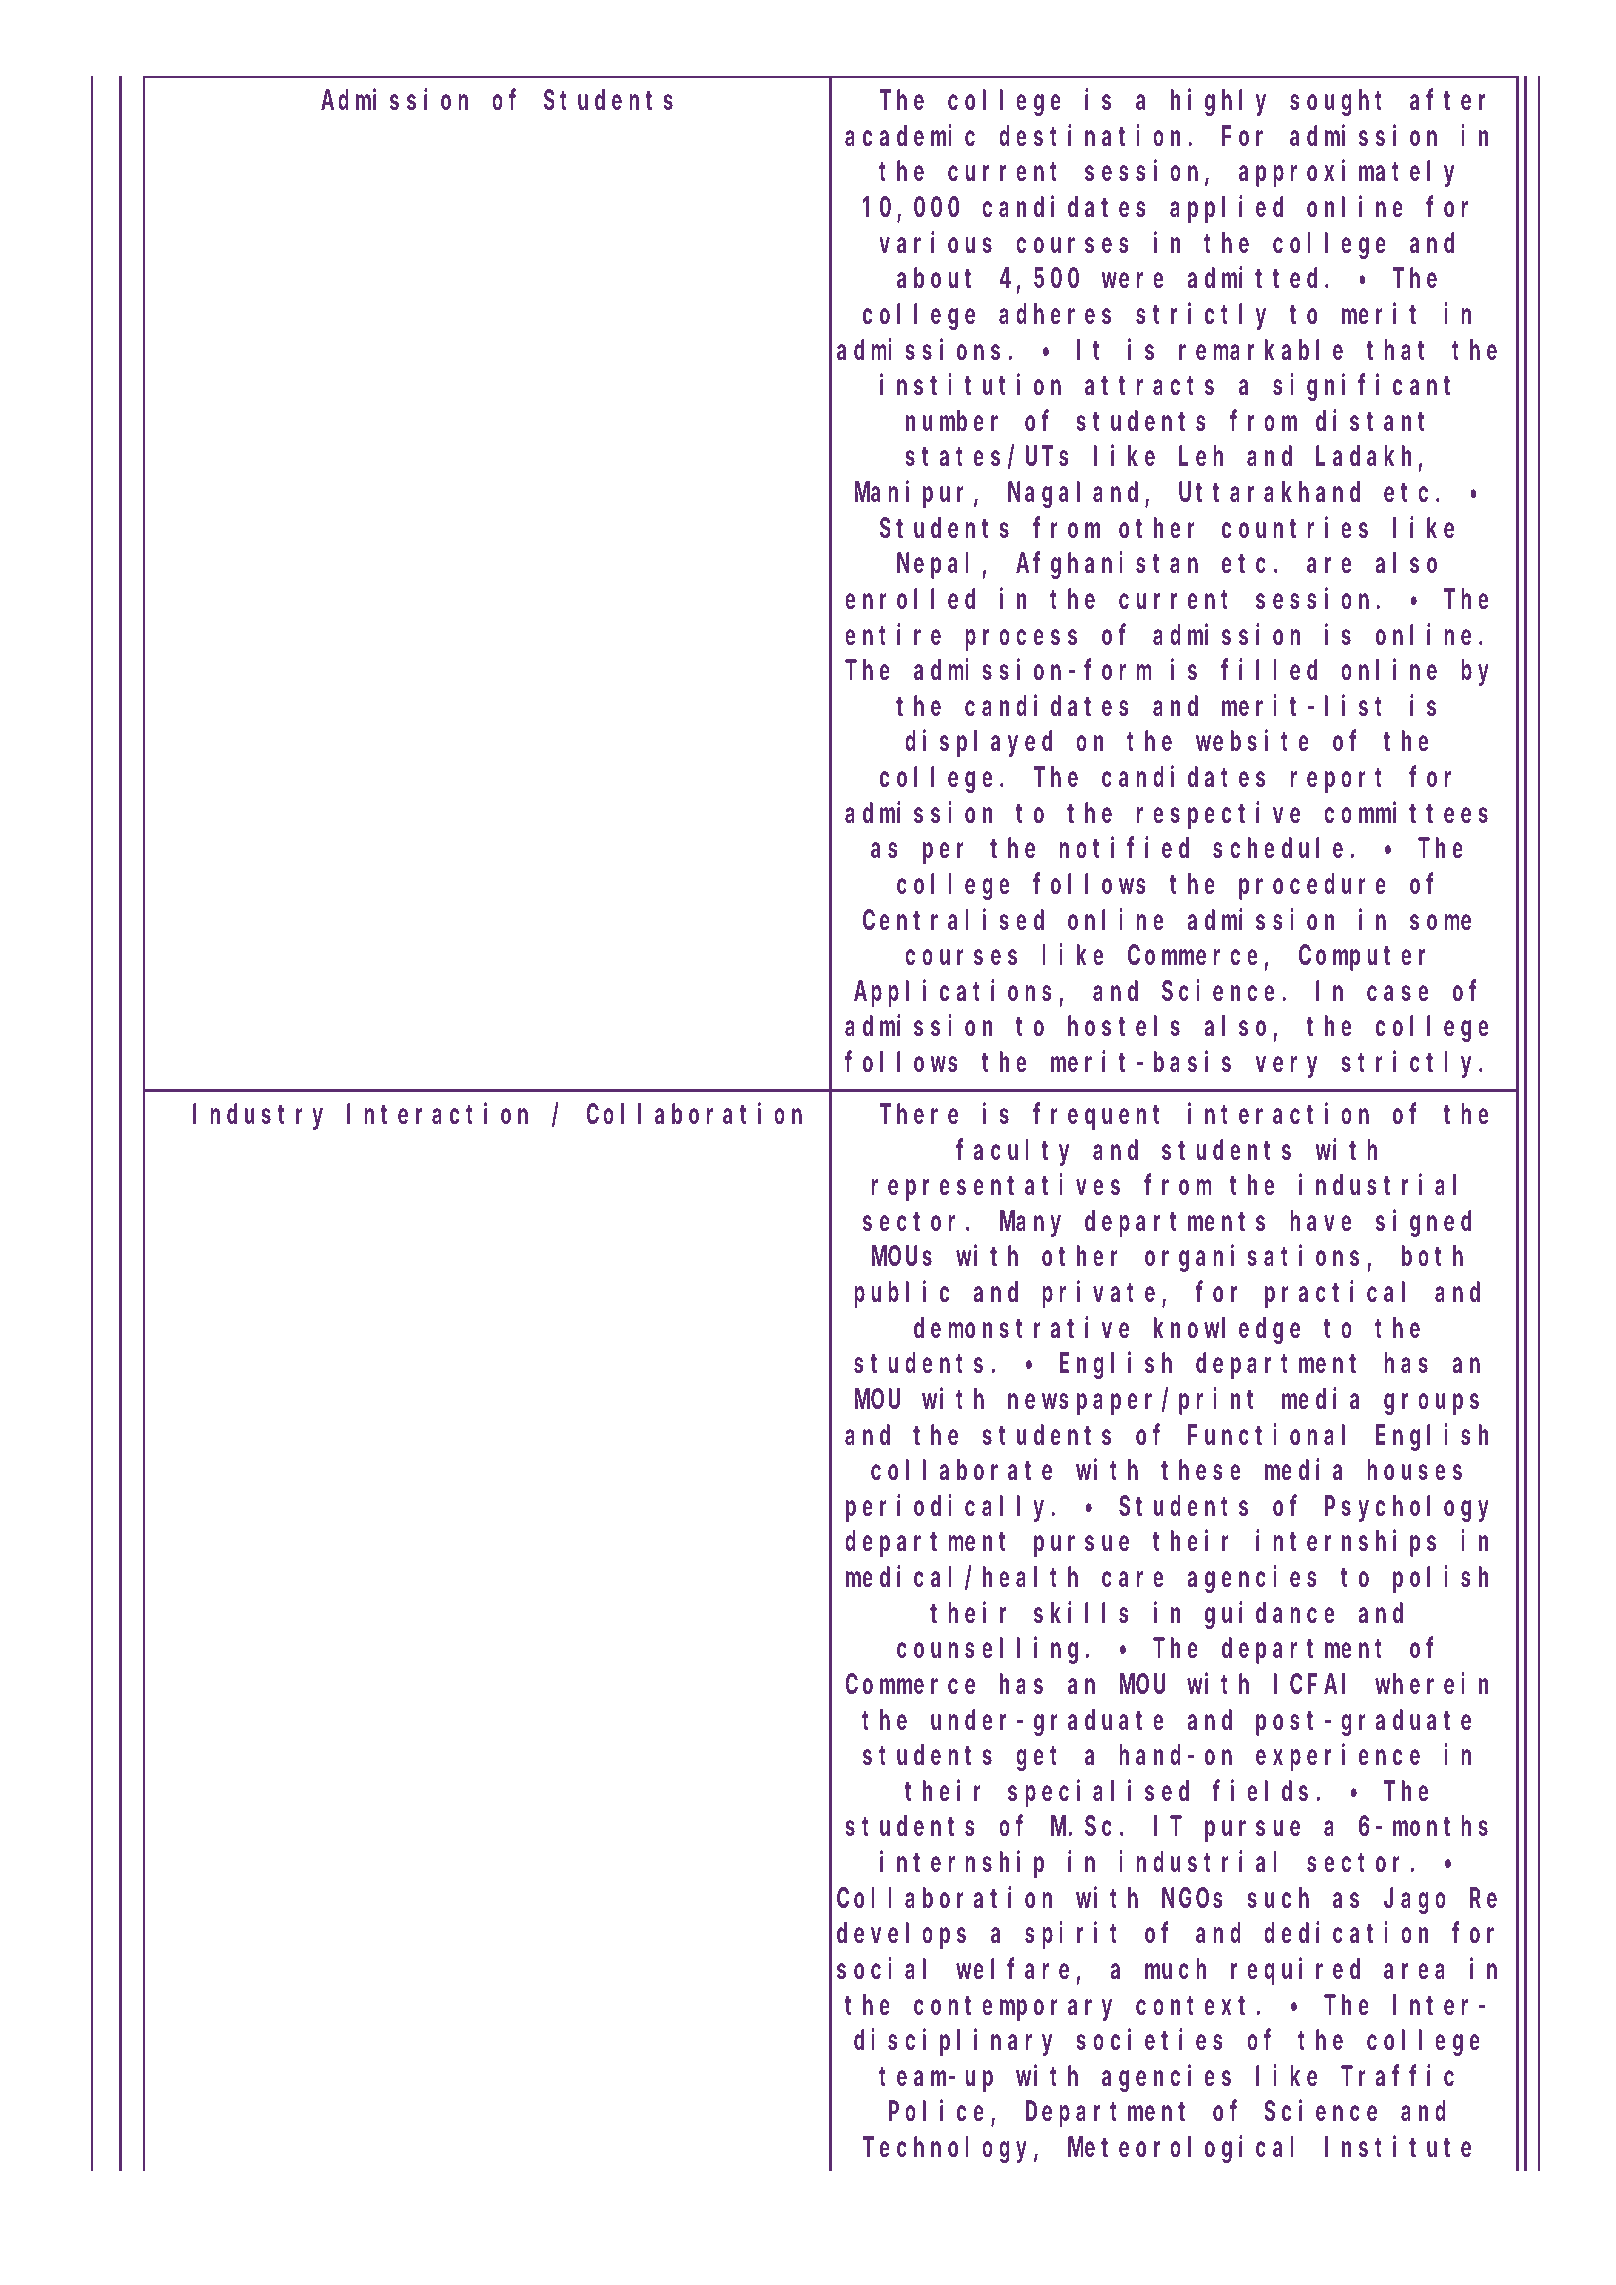 The image size is (1616, 2285). I want to click on Traffic, so click(1397, 2075).
